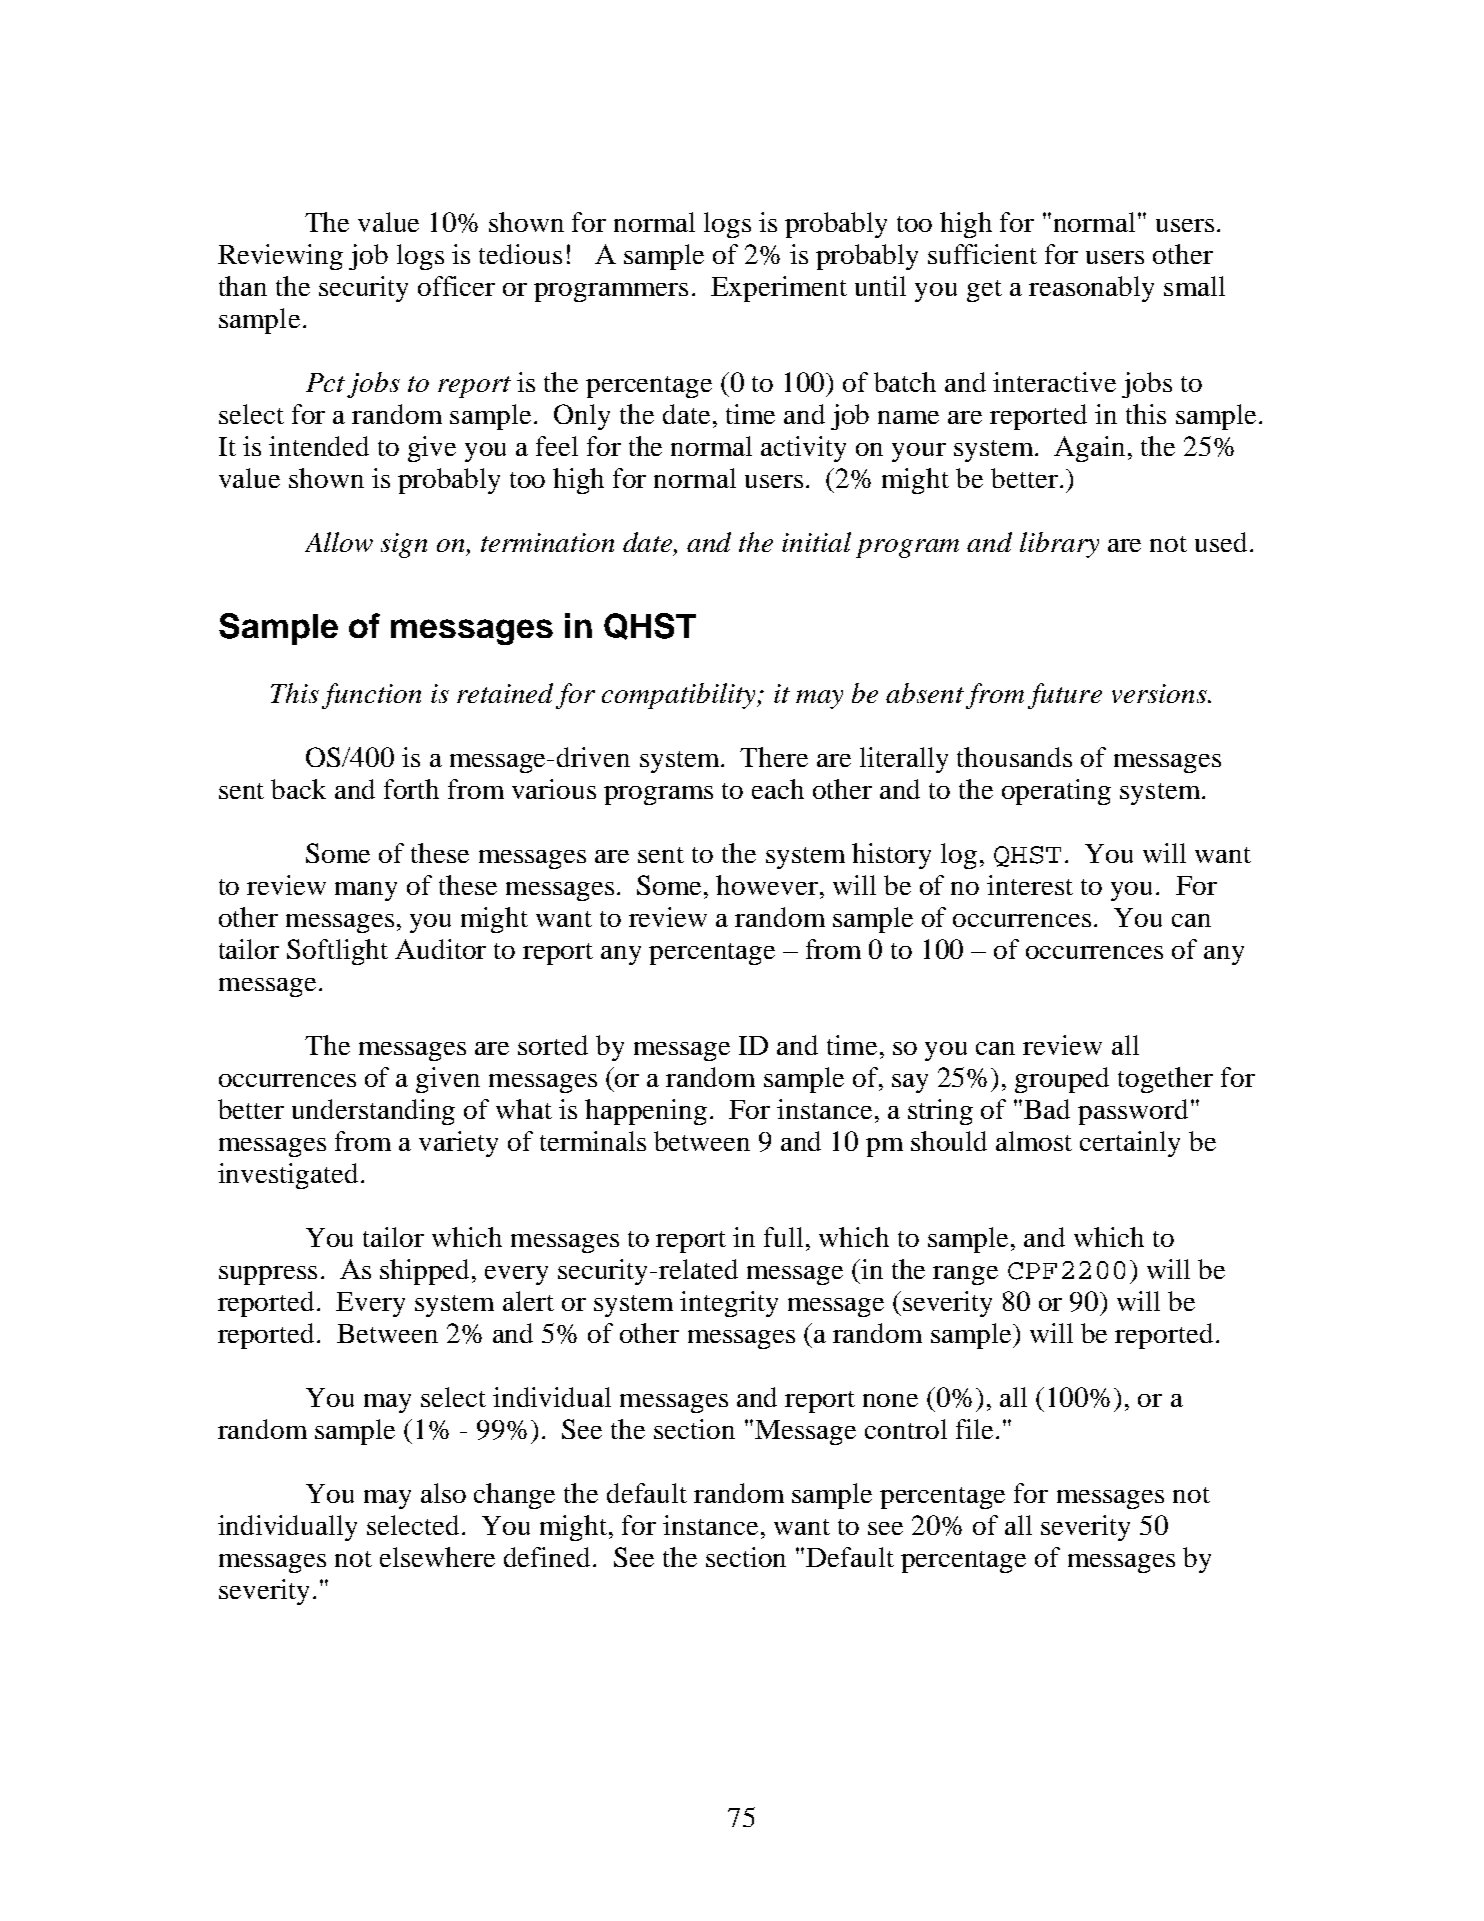 Image resolution: width=1484 pixels, height=1921 pixels. I want to click on file, so click(974, 1429).
